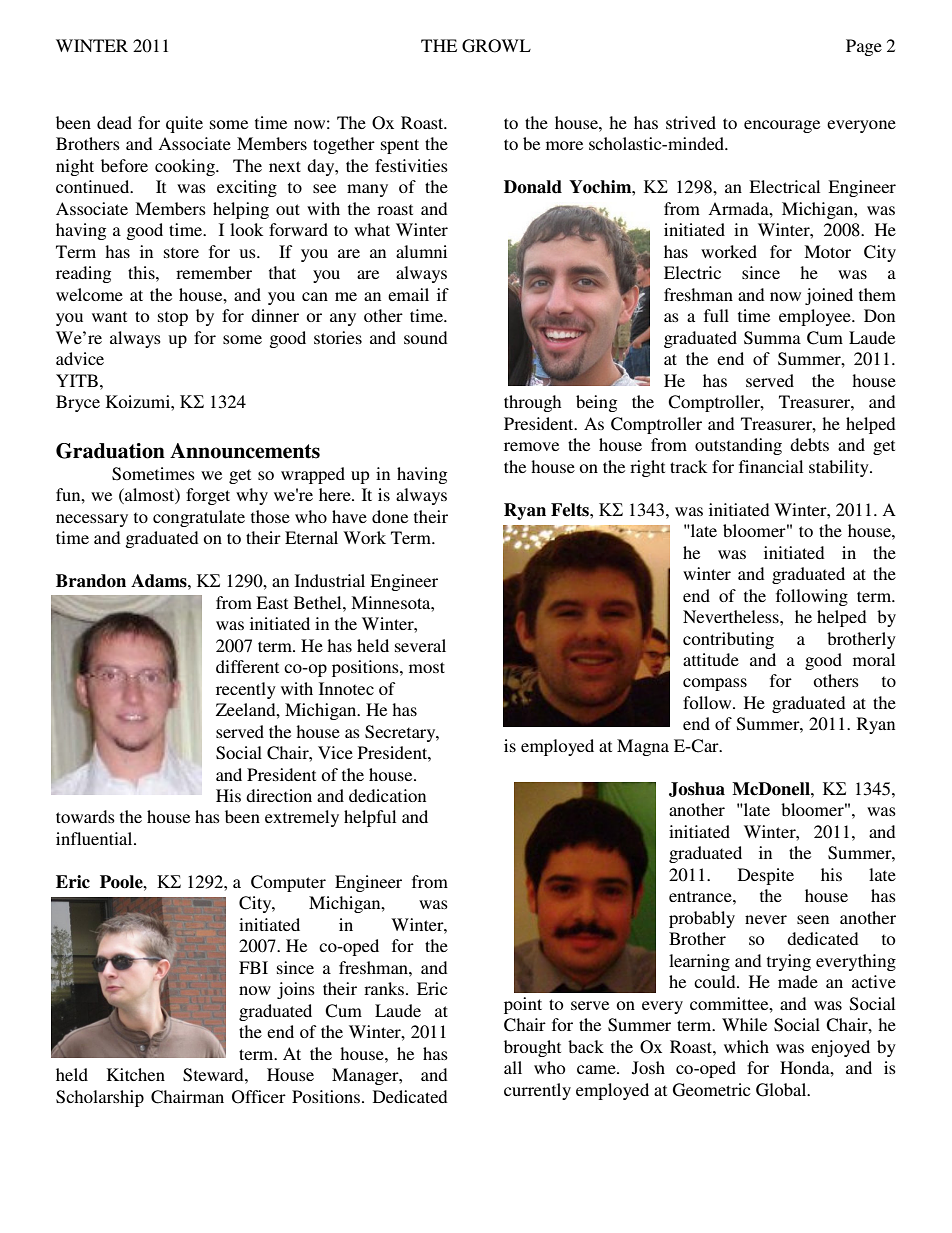 This screenshot has height=1233, width=952. What do you see at coordinates (136, 1074) in the screenshot?
I see `Kitchen` at bounding box center [136, 1074].
